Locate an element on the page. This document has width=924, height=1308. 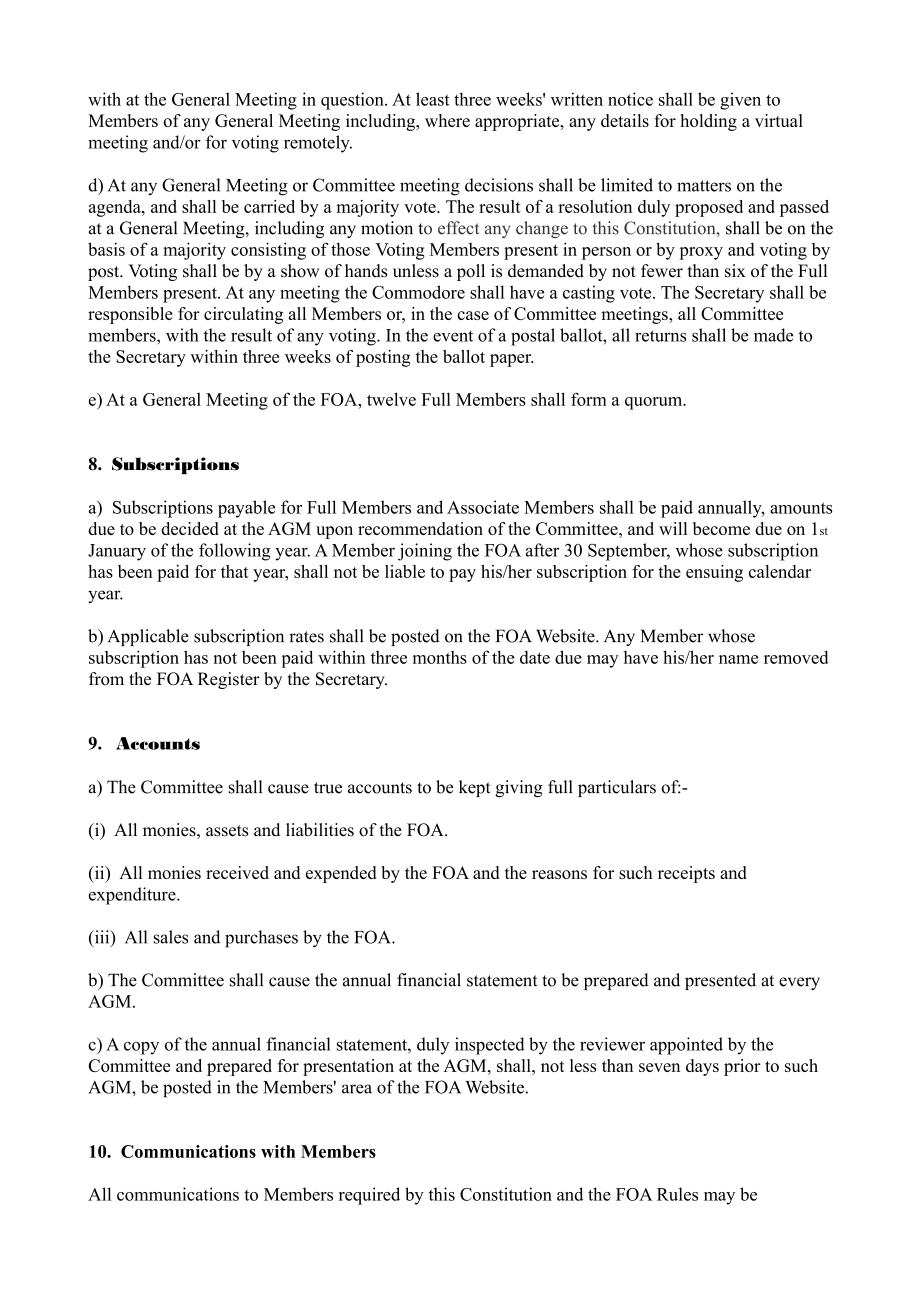
holding is located at coordinates (708, 122).
